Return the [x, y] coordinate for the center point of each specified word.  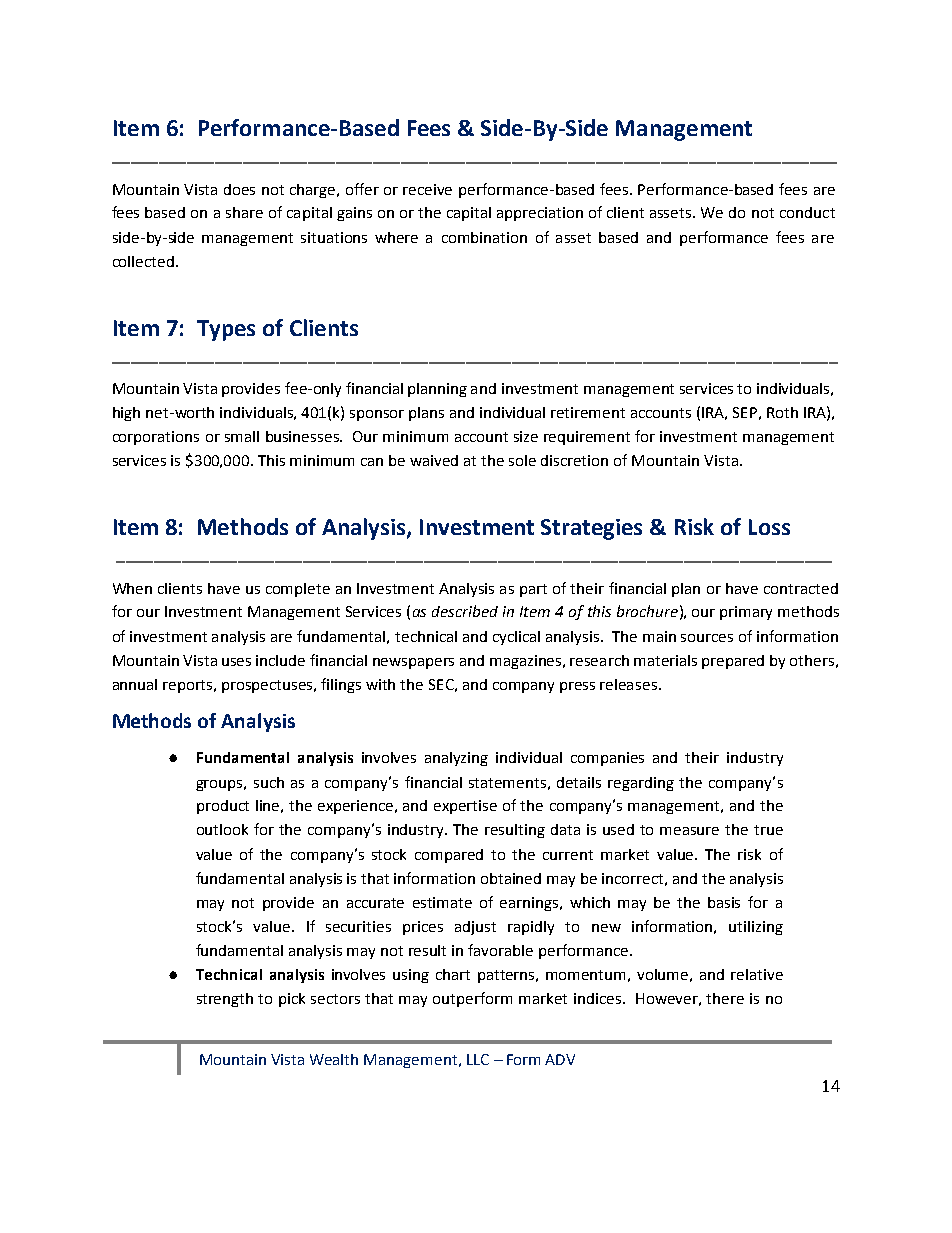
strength [225, 1000]
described [465, 611]
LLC [478, 1059]
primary [746, 613]
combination [484, 237]
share [244, 212]
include [280, 660]
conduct [807, 212]
